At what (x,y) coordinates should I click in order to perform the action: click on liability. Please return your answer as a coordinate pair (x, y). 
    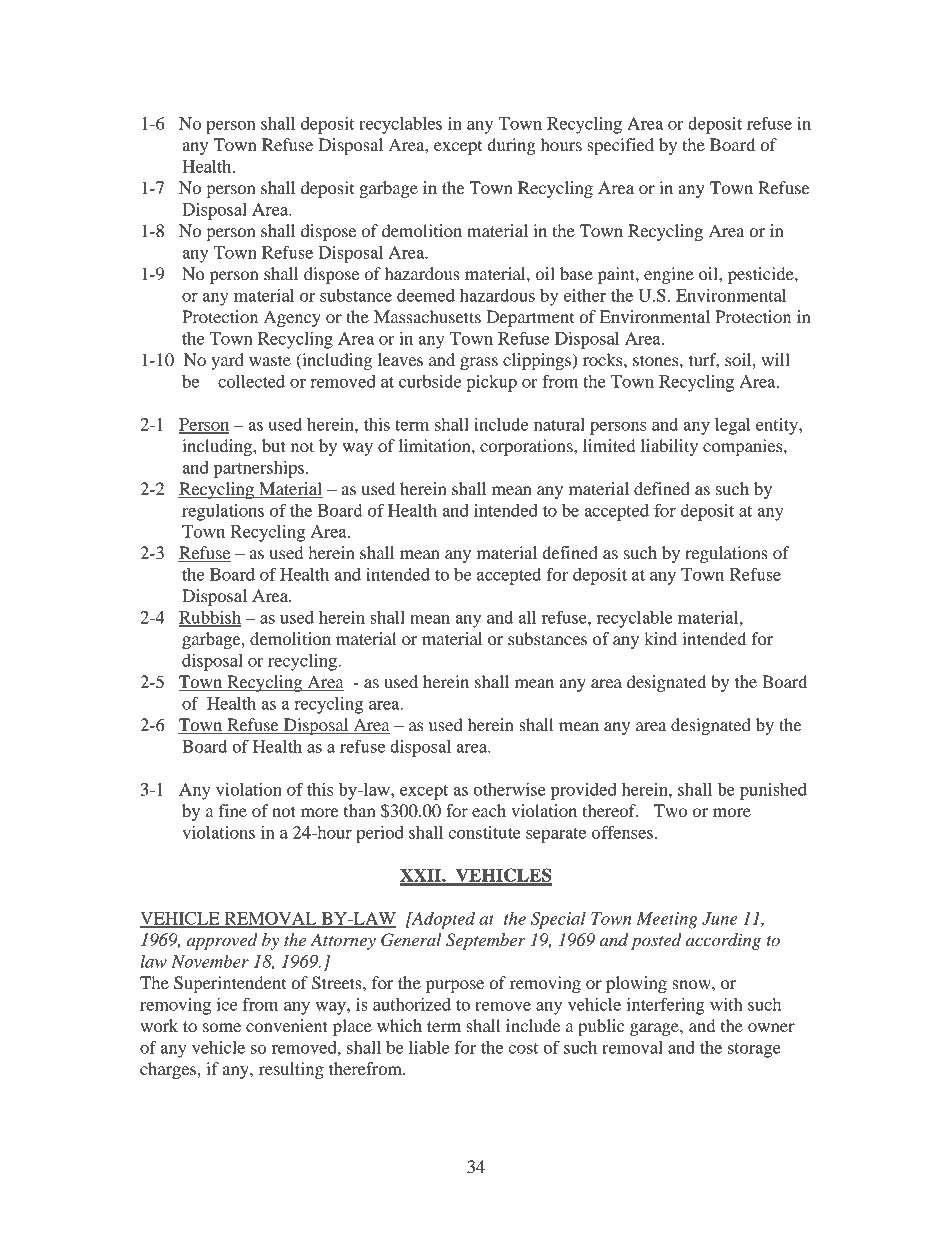
    Looking at the image, I should click on (669, 447).
